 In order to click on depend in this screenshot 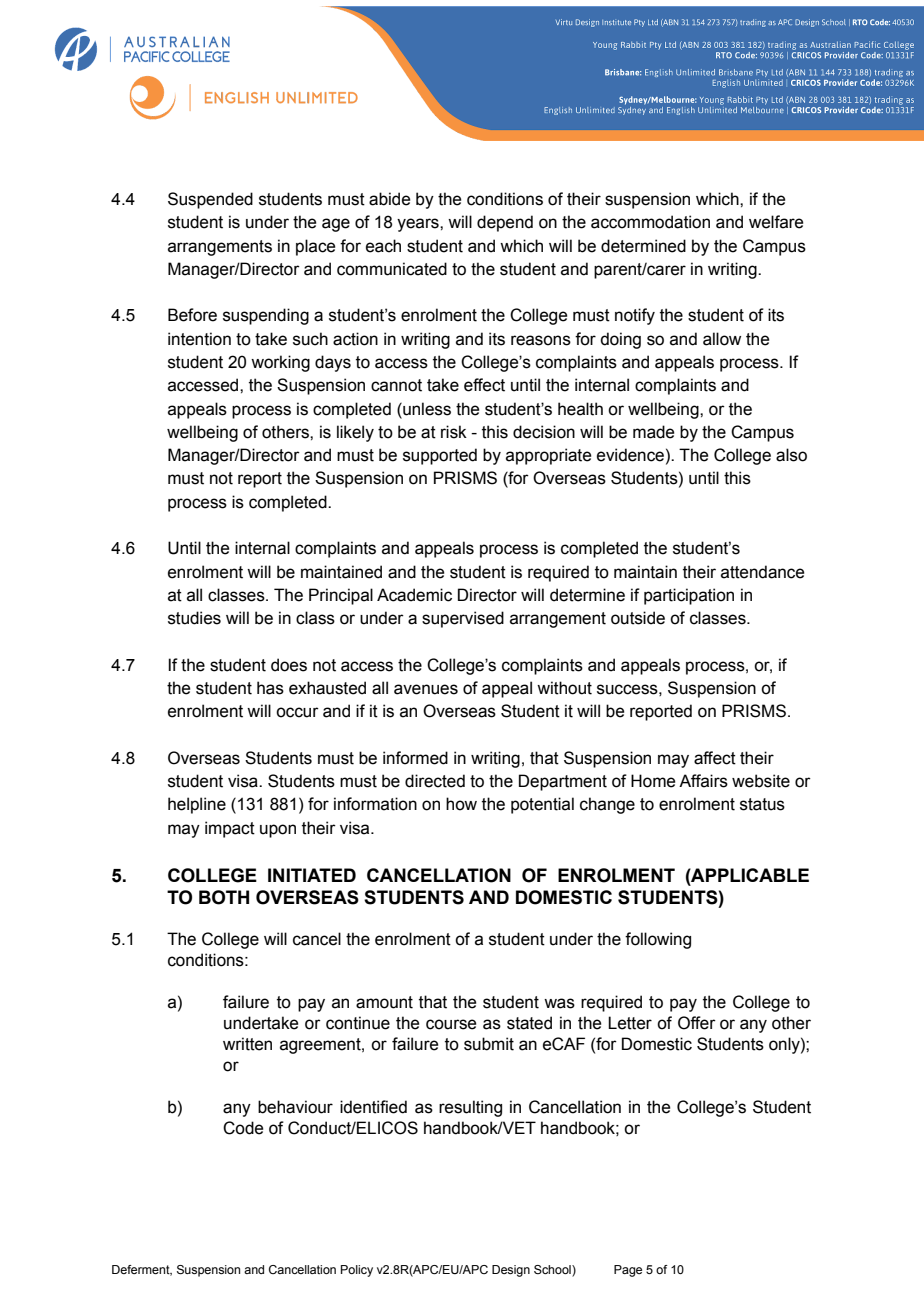, I will do `click(505, 223)`.
